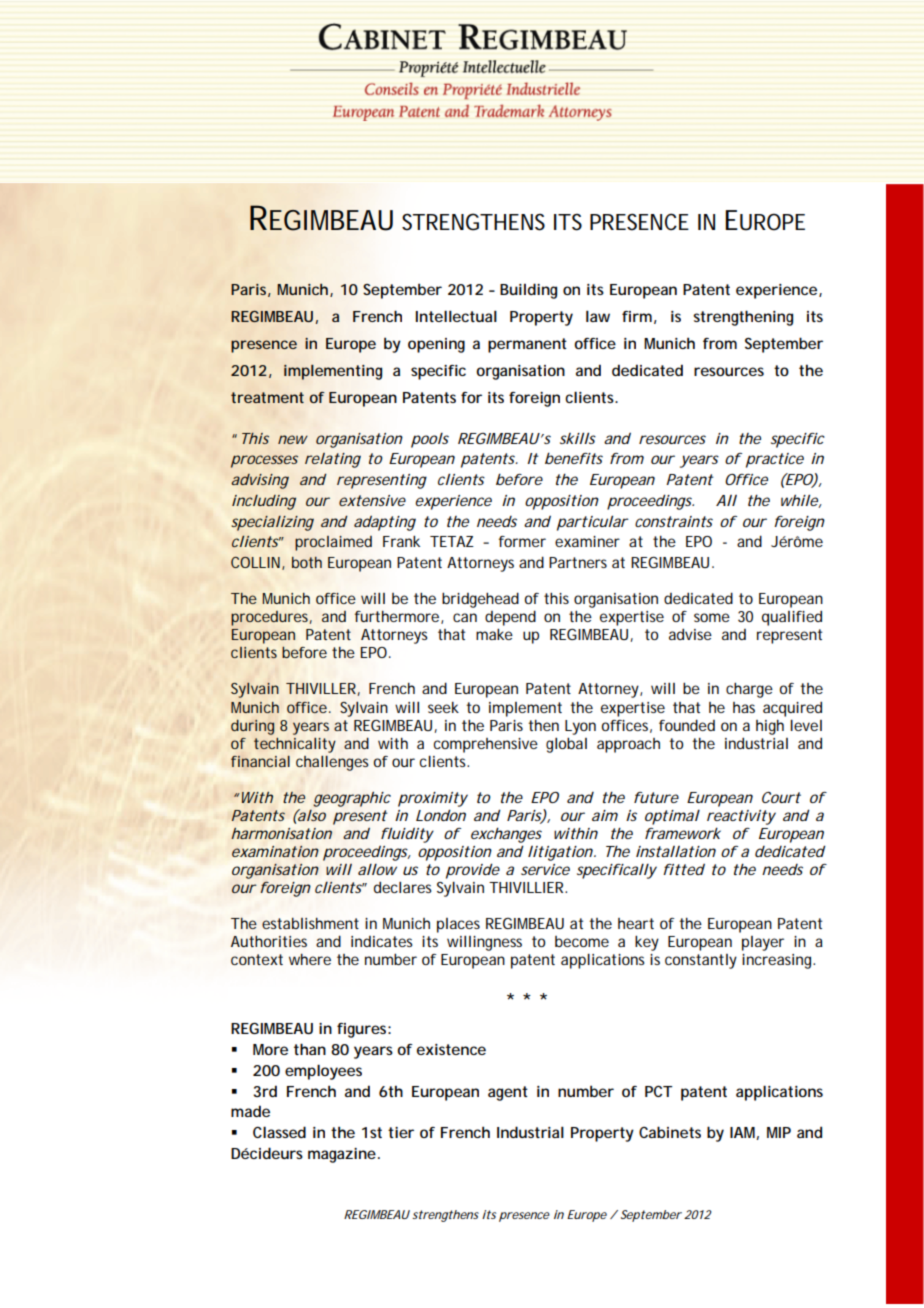 The height and width of the document is (1308, 924). What do you see at coordinates (295, 745) in the document?
I see `technicality` at bounding box center [295, 745].
